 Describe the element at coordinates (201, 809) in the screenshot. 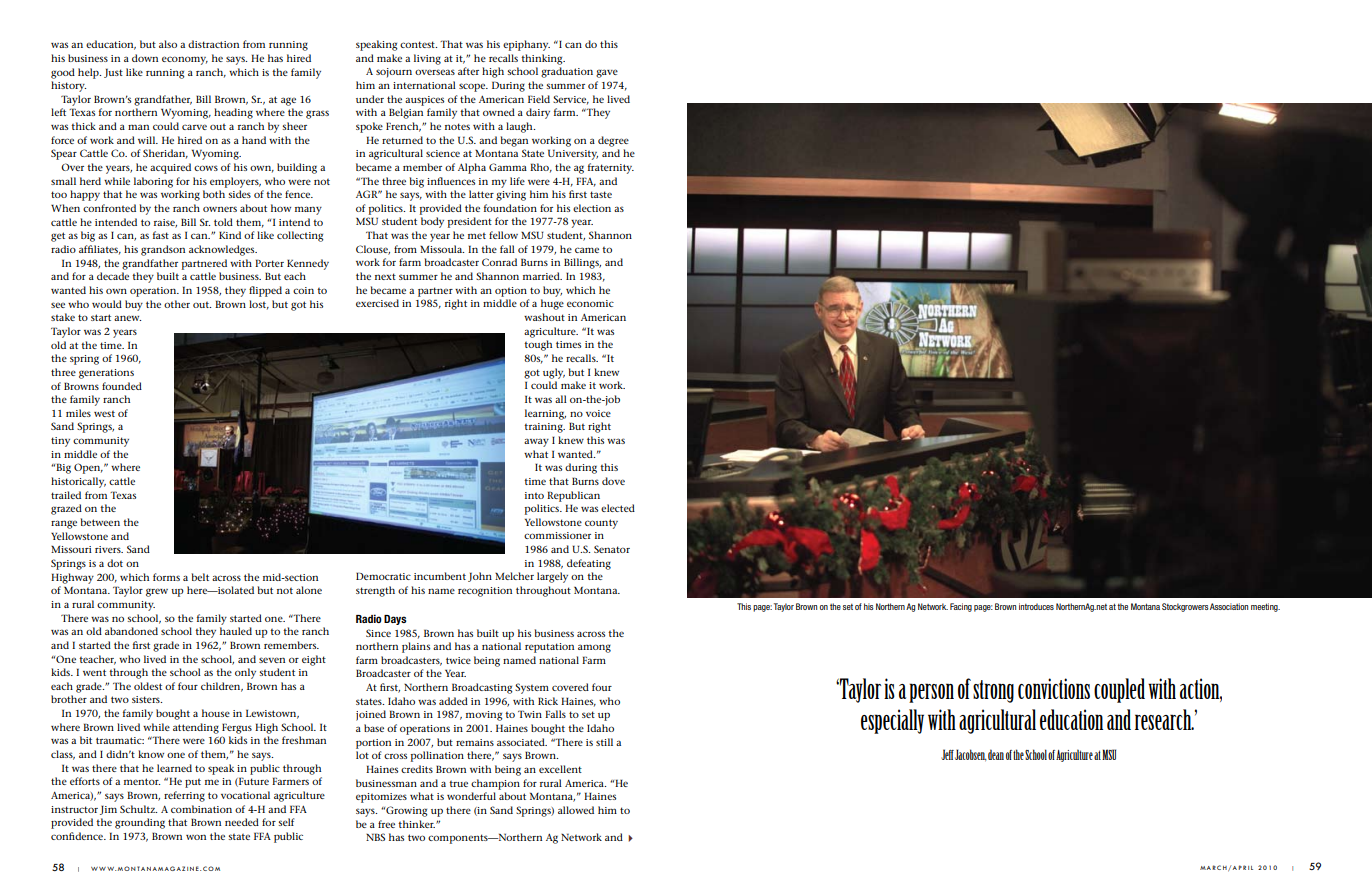

I see `combination` at that location.
